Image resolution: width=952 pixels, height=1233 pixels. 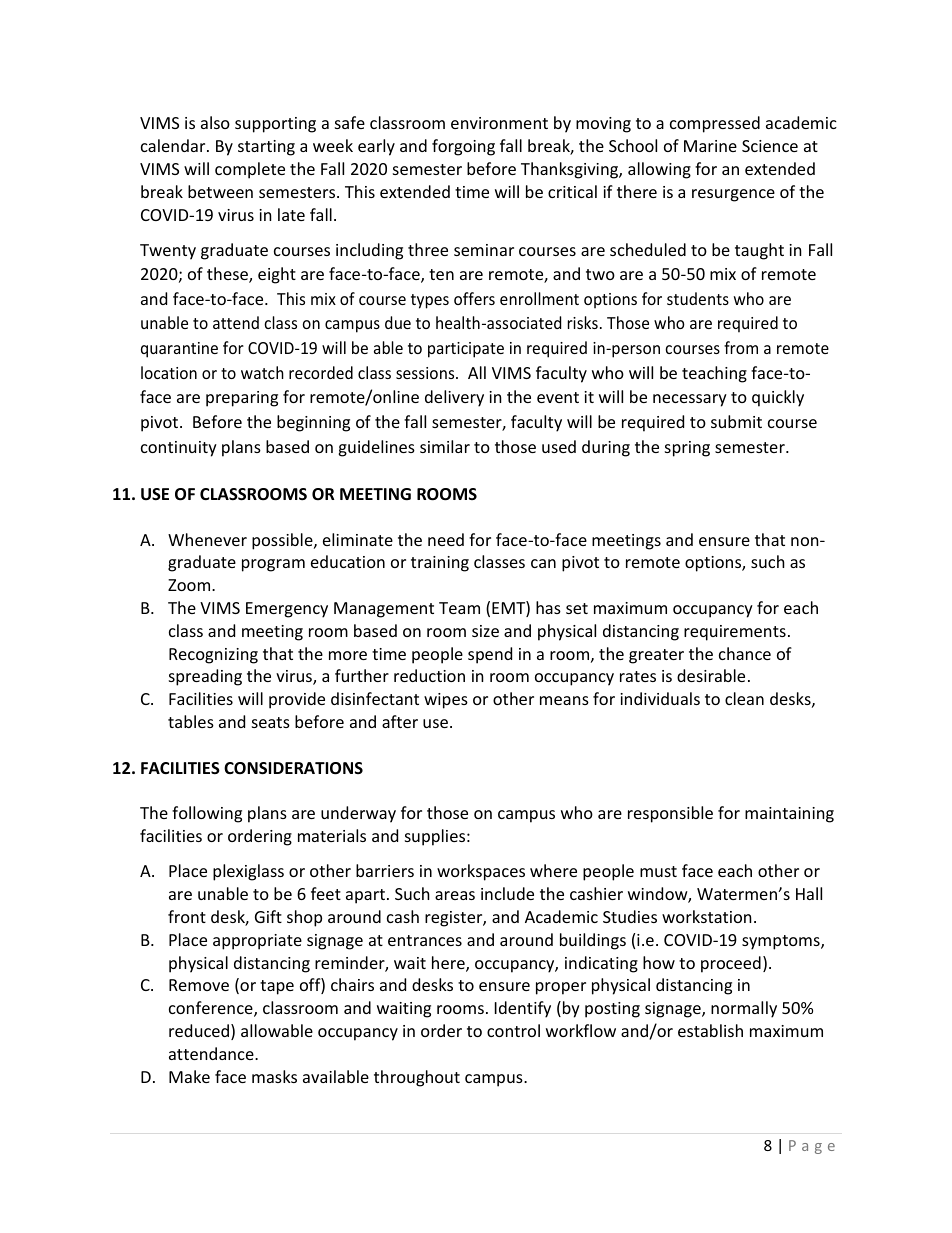 What do you see at coordinates (274, 1076) in the screenshot?
I see `masks` at bounding box center [274, 1076].
